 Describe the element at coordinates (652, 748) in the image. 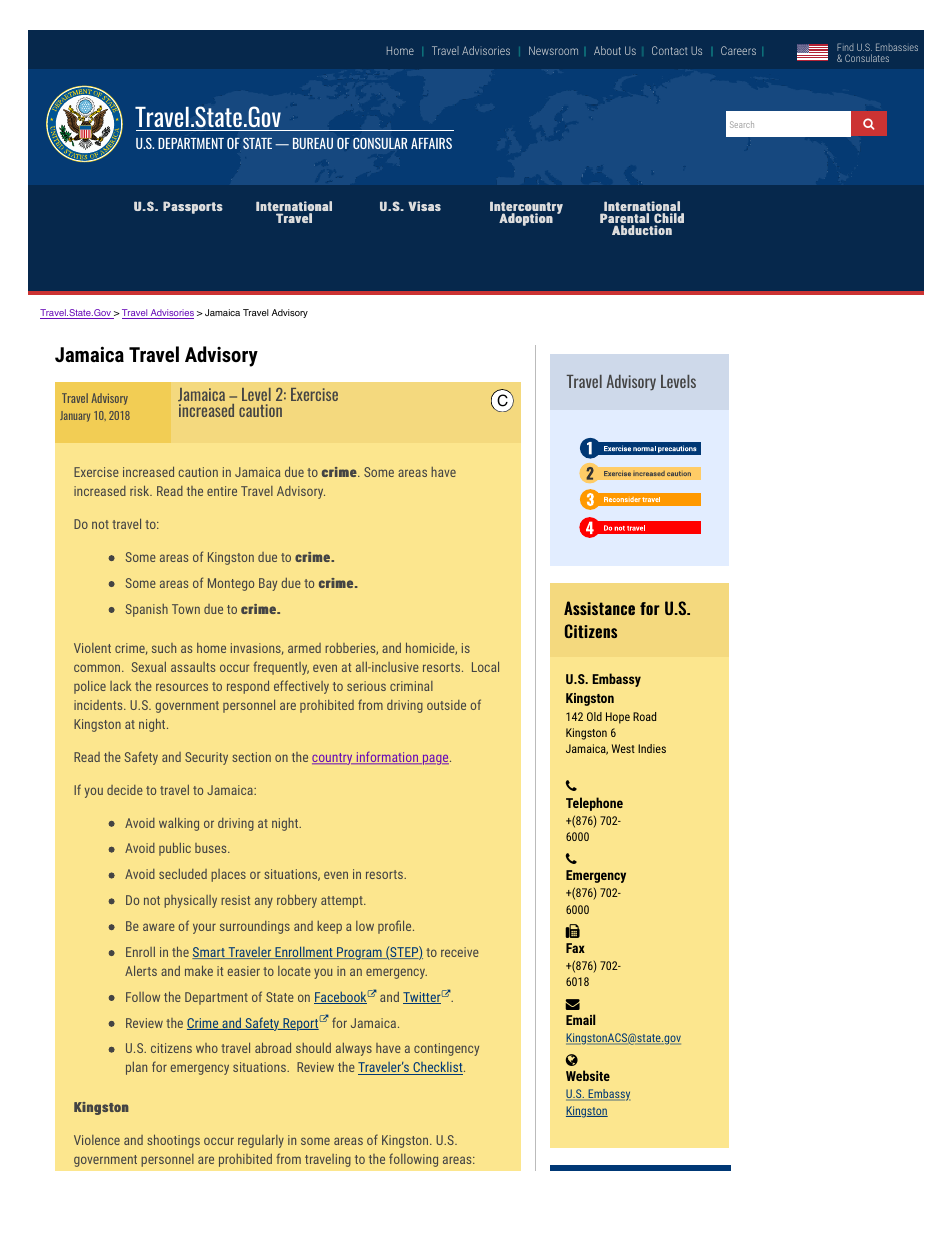

I see `Indies` at that location.
